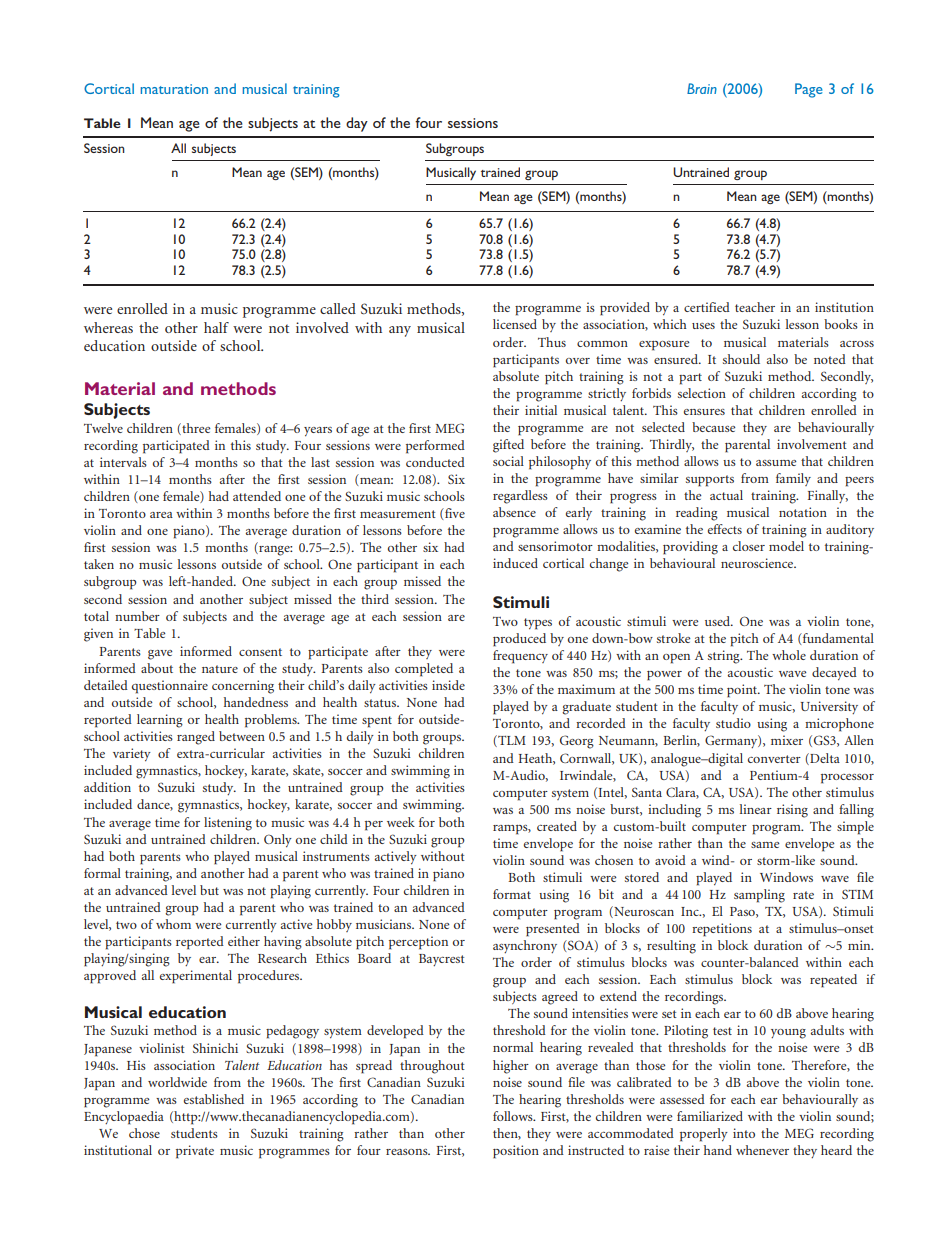 This page has width=952, height=1233. Describe the element at coordinates (809, 90) in the page. I see `Page` at that location.
